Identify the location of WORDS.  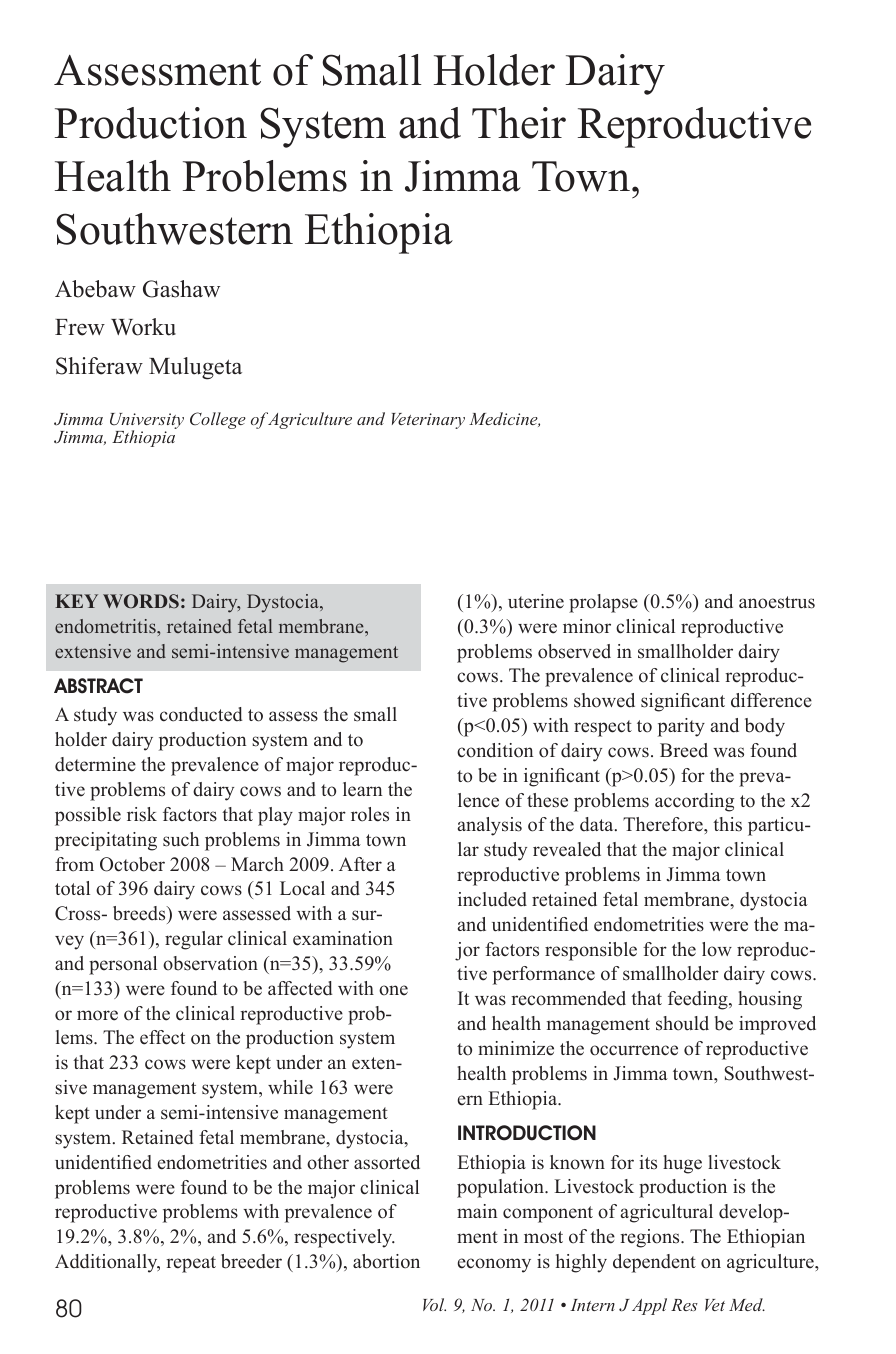
(141, 601).
